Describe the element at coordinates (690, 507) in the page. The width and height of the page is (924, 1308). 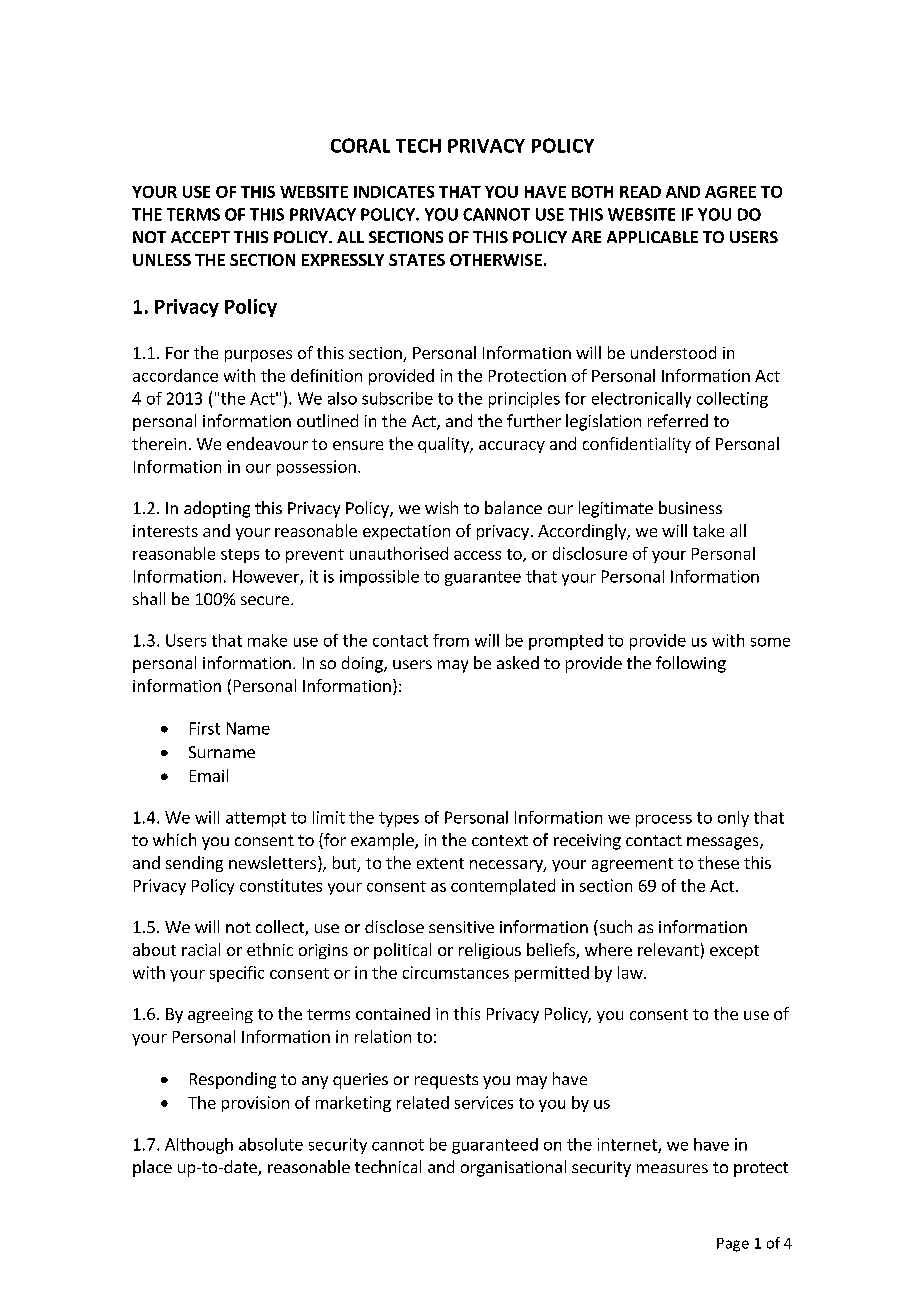
I see `business` at that location.
